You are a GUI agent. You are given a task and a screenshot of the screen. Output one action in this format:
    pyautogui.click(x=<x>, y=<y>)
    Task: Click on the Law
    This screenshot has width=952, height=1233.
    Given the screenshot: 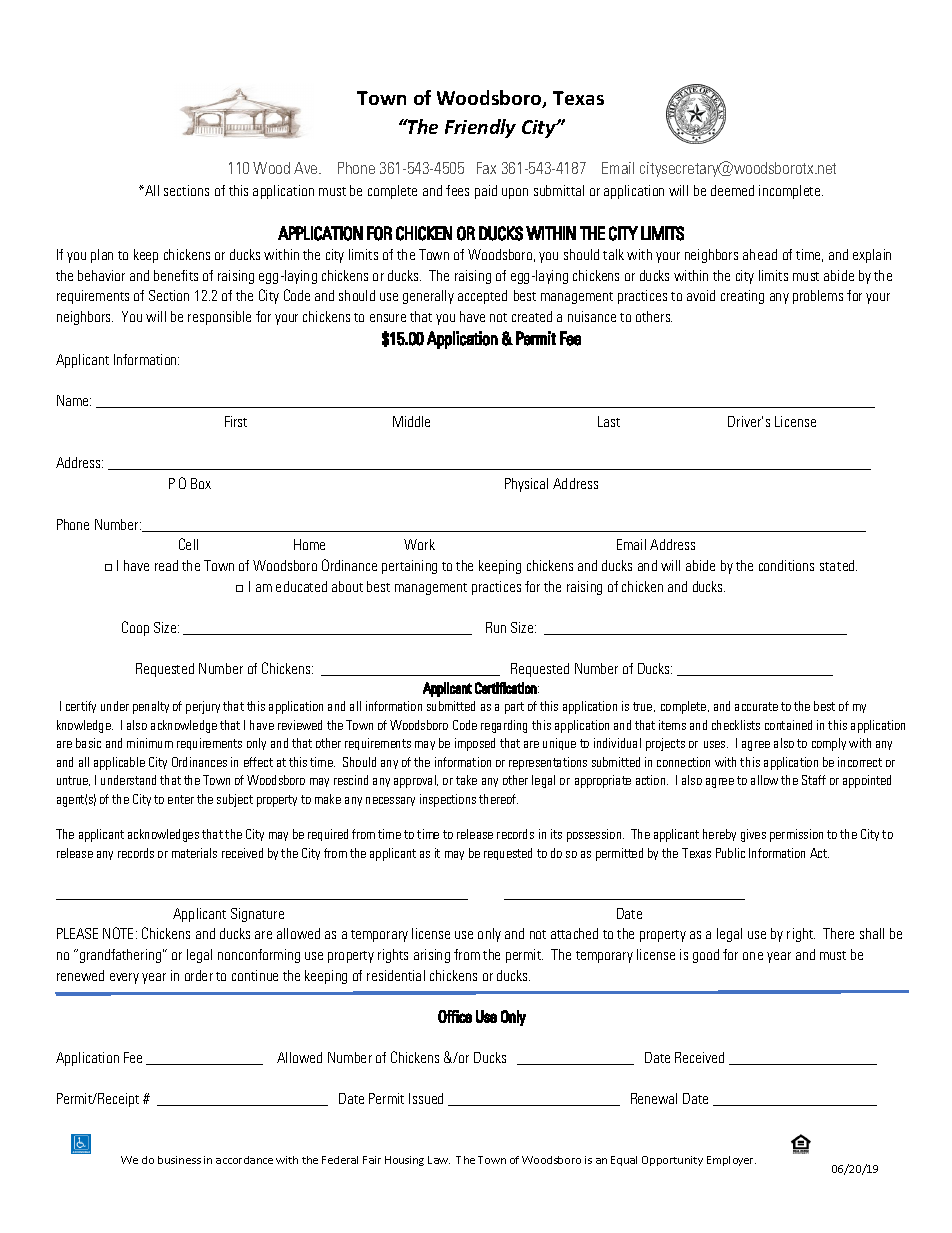 What is the action you would take?
    pyautogui.click(x=439, y=1160)
